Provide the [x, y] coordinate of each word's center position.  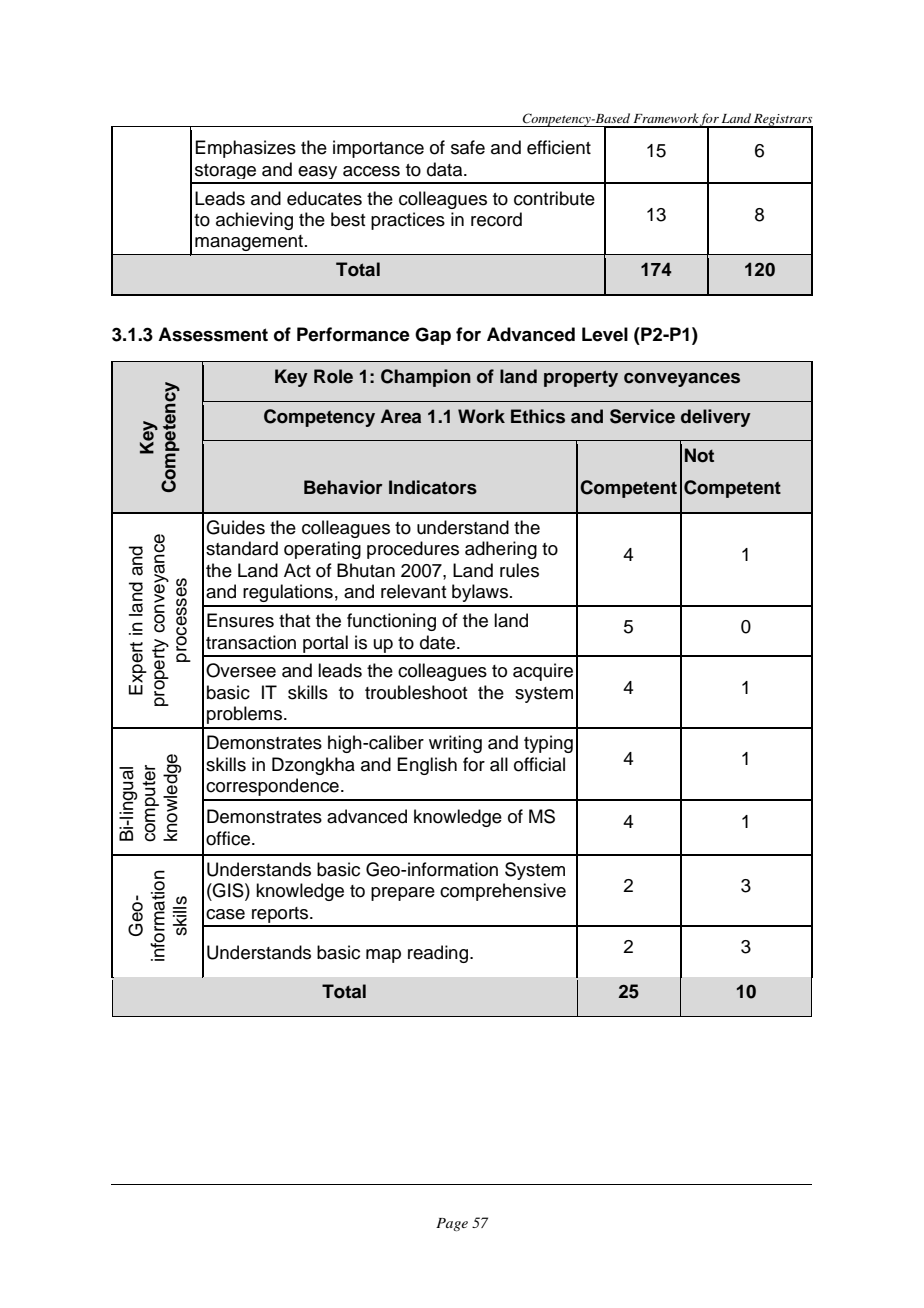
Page [452, 1224]
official [539, 764]
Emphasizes [245, 149]
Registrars [782, 121]
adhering [501, 550]
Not [699, 455]
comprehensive [503, 892]
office [228, 838]
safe [468, 147]
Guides [235, 527]
